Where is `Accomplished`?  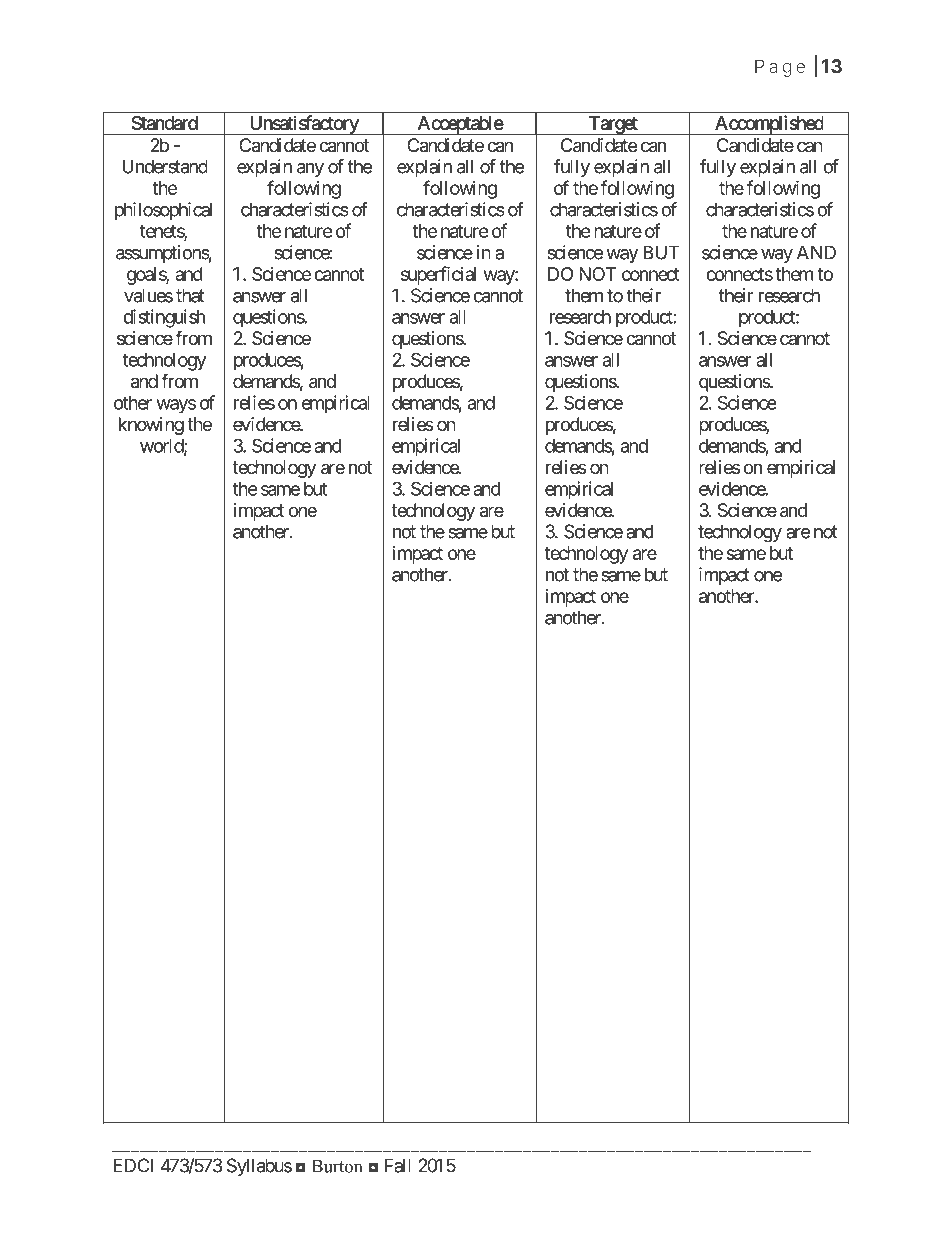 Accomplished is located at coordinates (769, 125).
